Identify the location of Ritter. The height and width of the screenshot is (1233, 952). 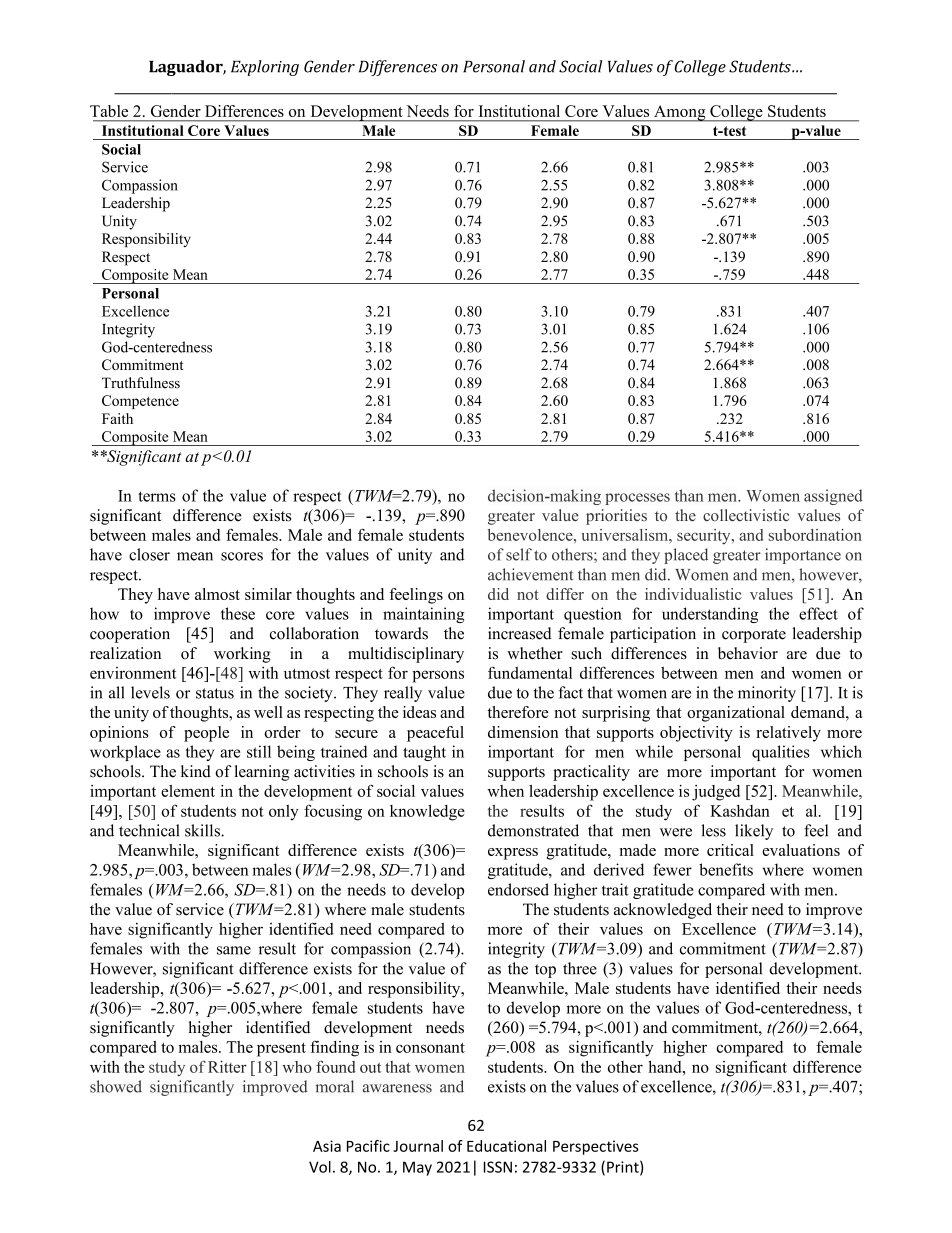
(227, 1066).
